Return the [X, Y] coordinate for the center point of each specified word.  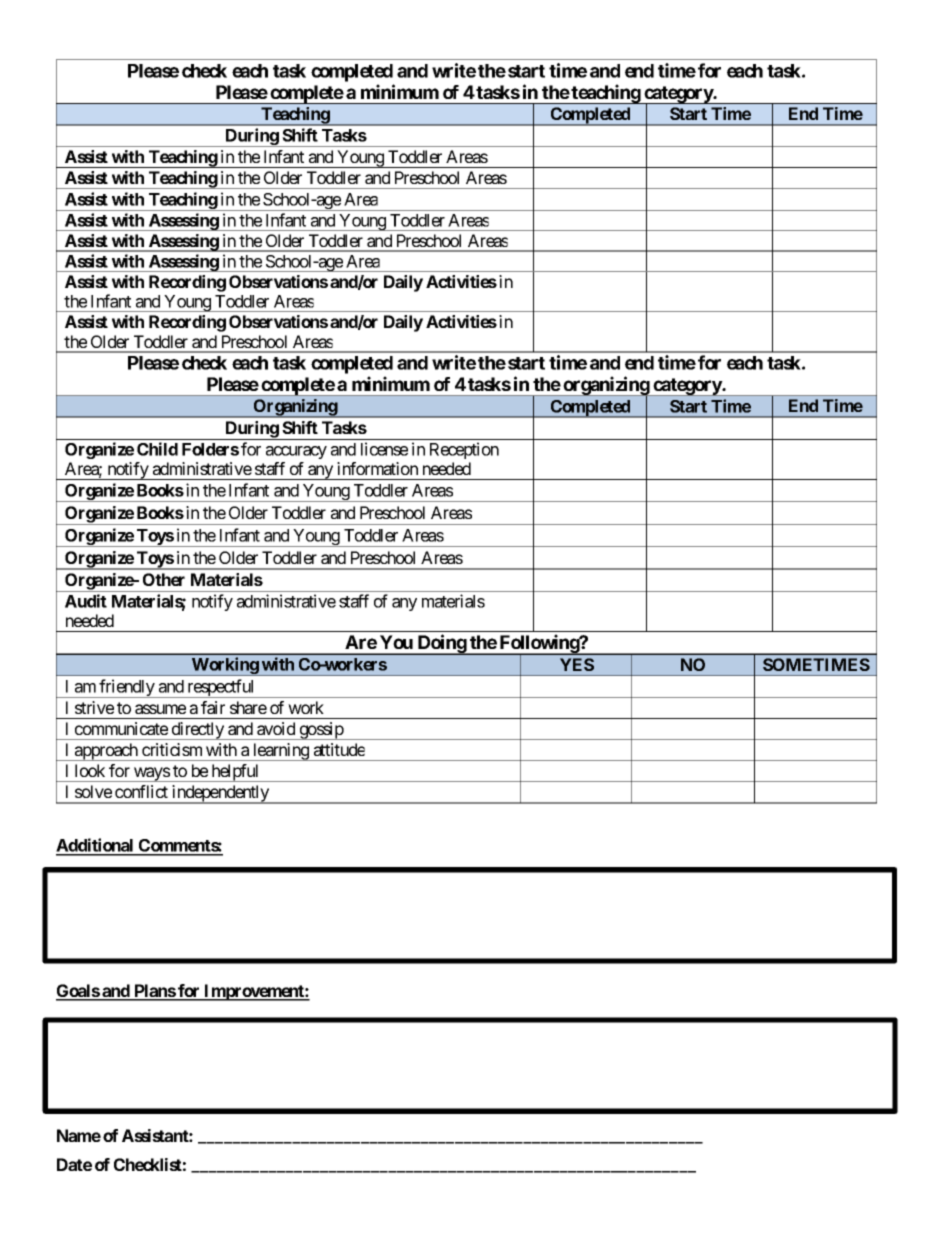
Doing [441, 644]
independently [220, 794]
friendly [127, 688]
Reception [464, 450]
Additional [96, 846]
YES [577, 664]
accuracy [296, 452]
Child [157, 449]
